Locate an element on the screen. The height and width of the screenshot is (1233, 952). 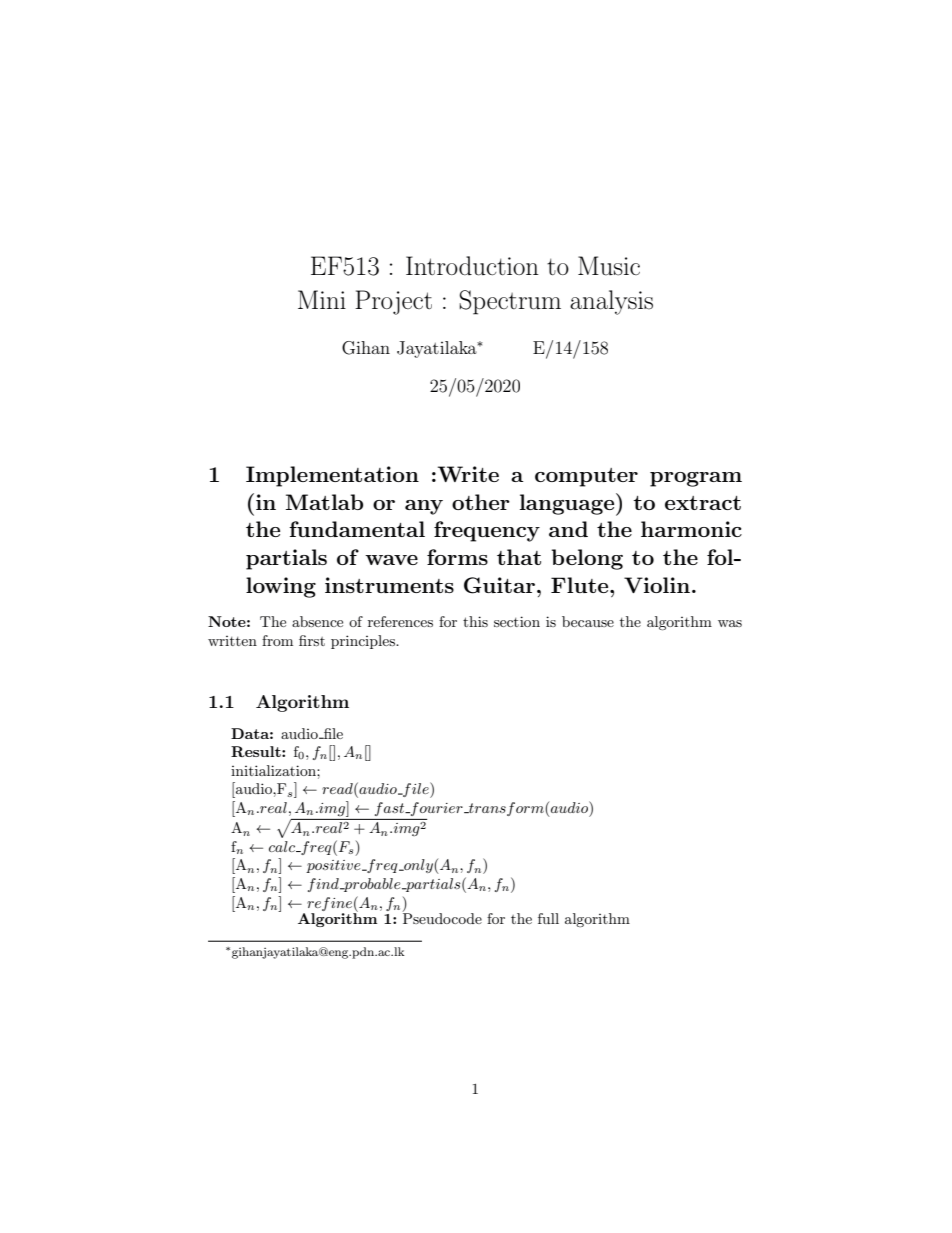
Mini is located at coordinates (322, 299).
